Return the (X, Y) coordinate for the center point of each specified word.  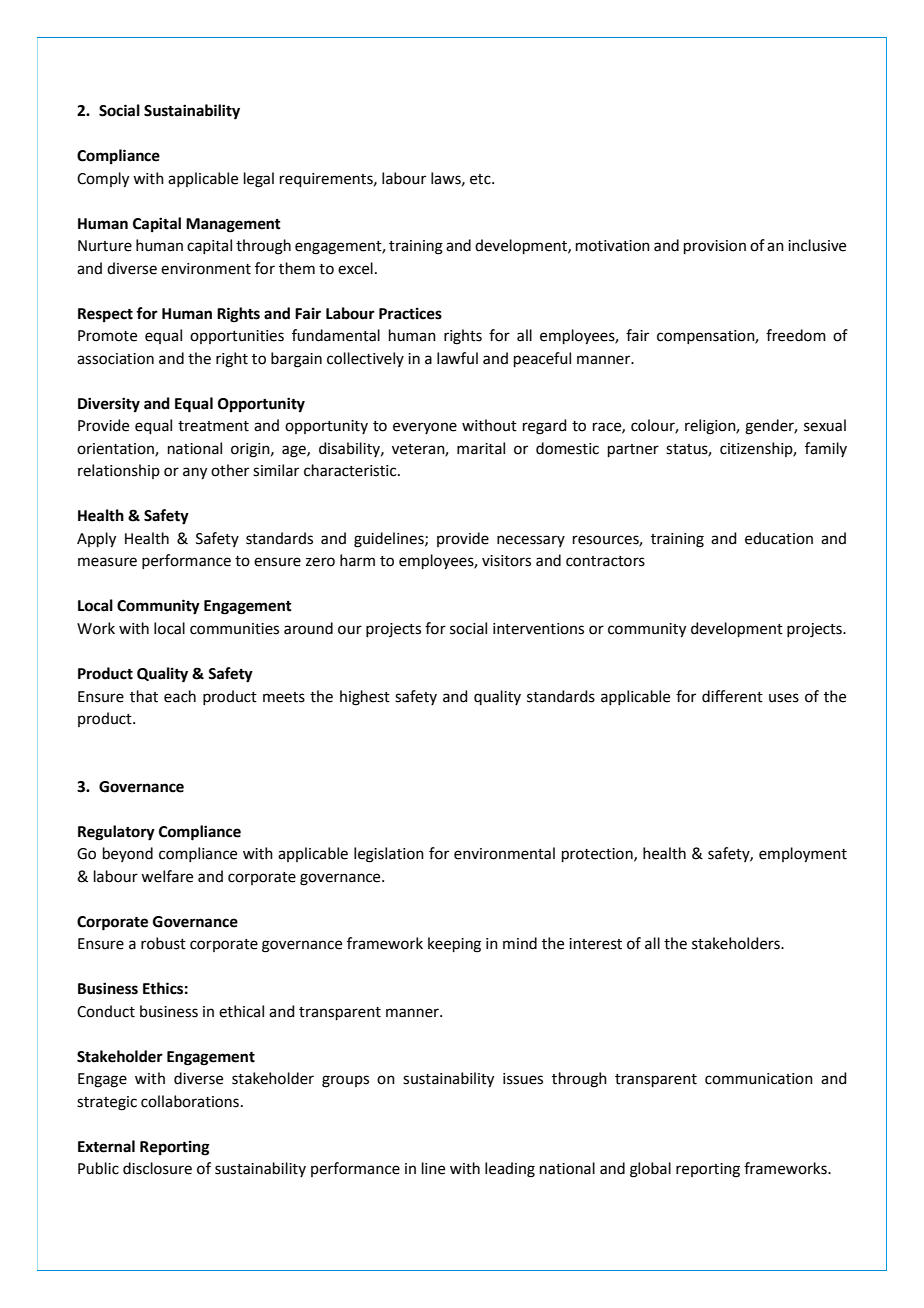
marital (481, 448)
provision (715, 247)
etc (481, 179)
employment (803, 855)
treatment (213, 426)
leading (510, 1170)
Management (233, 225)
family (826, 449)
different (732, 696)
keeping (454, 945)
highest (365, 698)
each (180, 696)
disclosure (157, 1168)
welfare (167, 876)
